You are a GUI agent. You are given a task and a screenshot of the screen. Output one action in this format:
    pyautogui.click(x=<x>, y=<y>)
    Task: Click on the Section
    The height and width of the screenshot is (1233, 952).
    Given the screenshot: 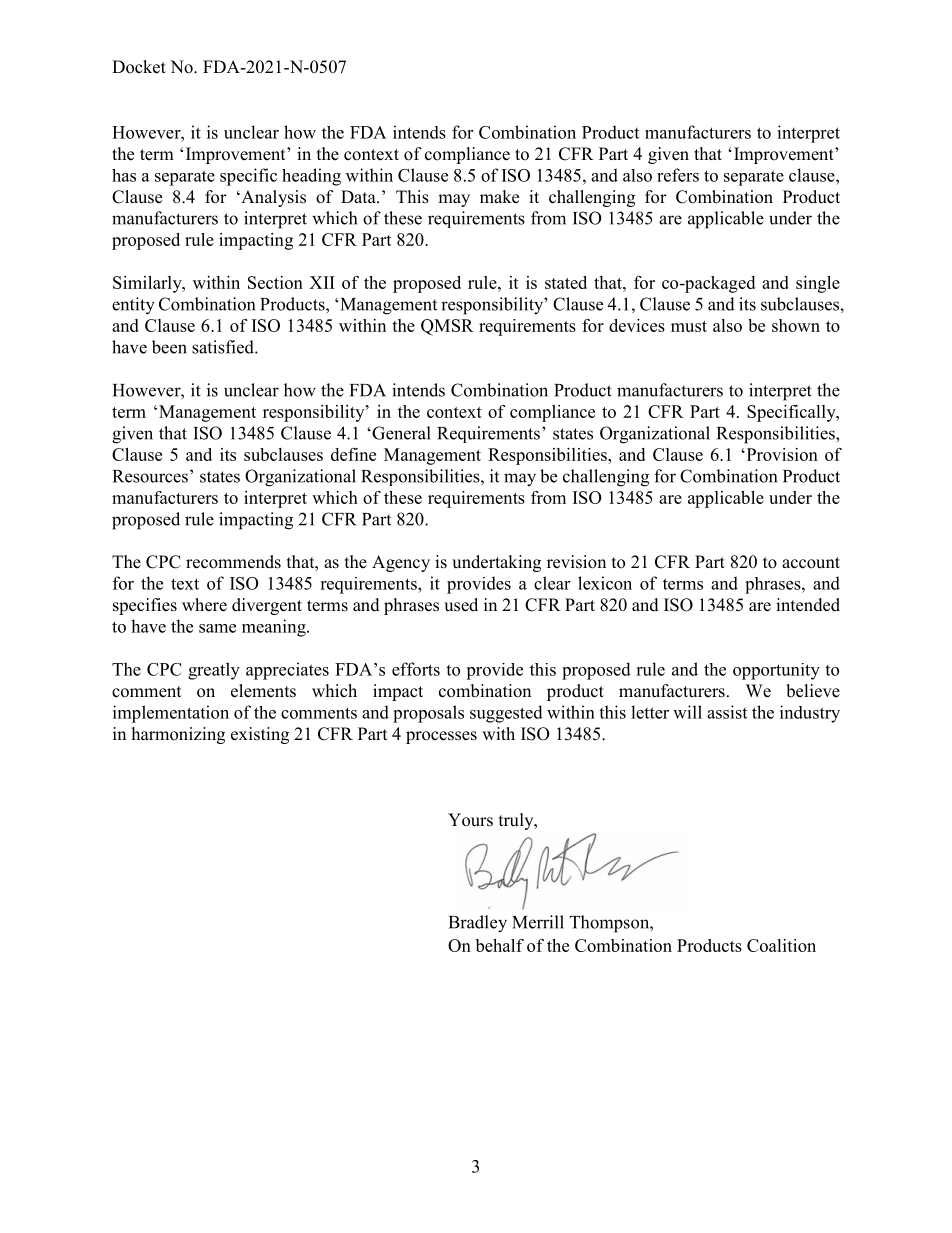 What is the action you would take?
    pyautogui.click(x=275, y=282)
